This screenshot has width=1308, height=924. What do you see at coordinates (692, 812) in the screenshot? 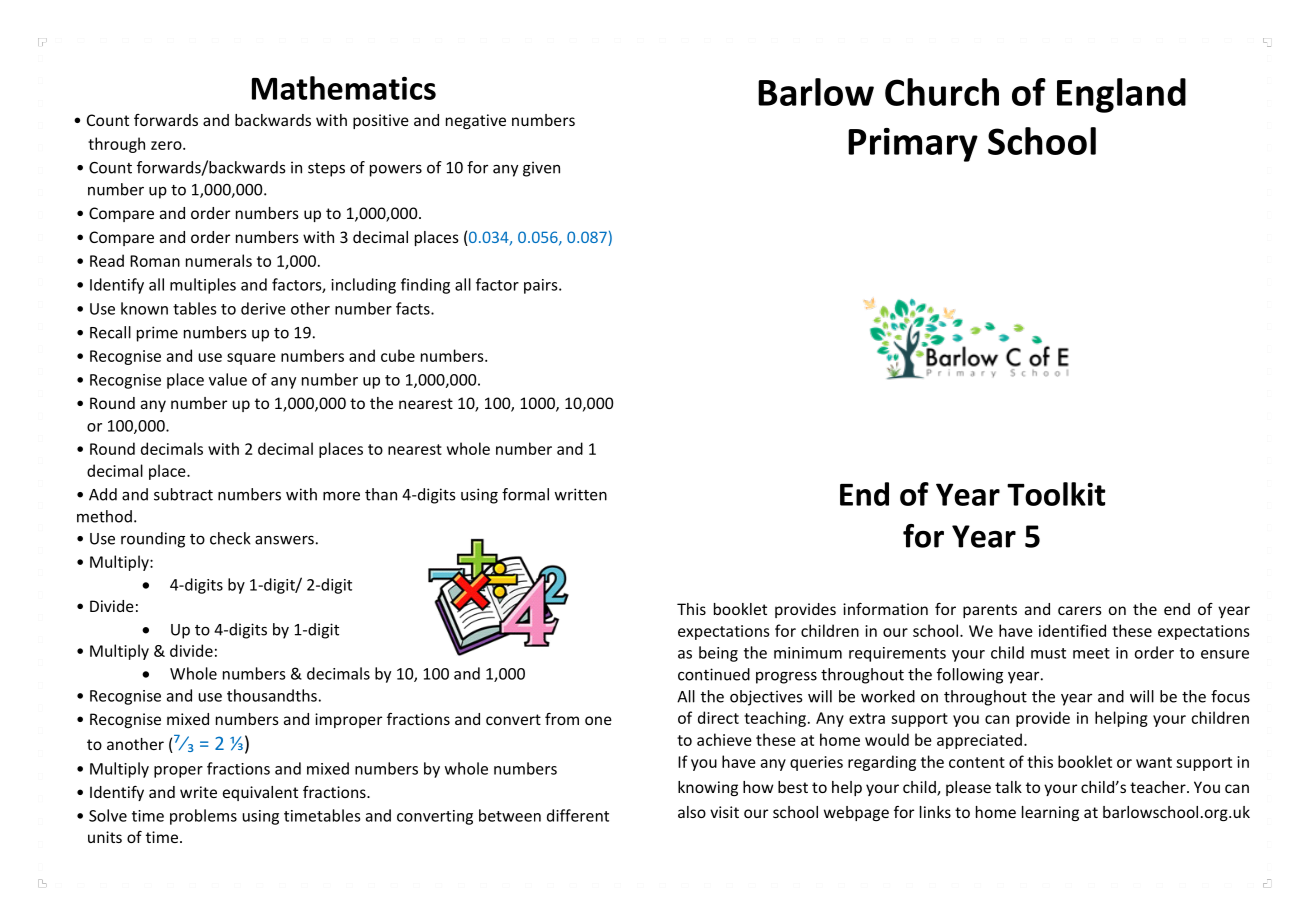
I see `also` at bounding box center [692, 812].
